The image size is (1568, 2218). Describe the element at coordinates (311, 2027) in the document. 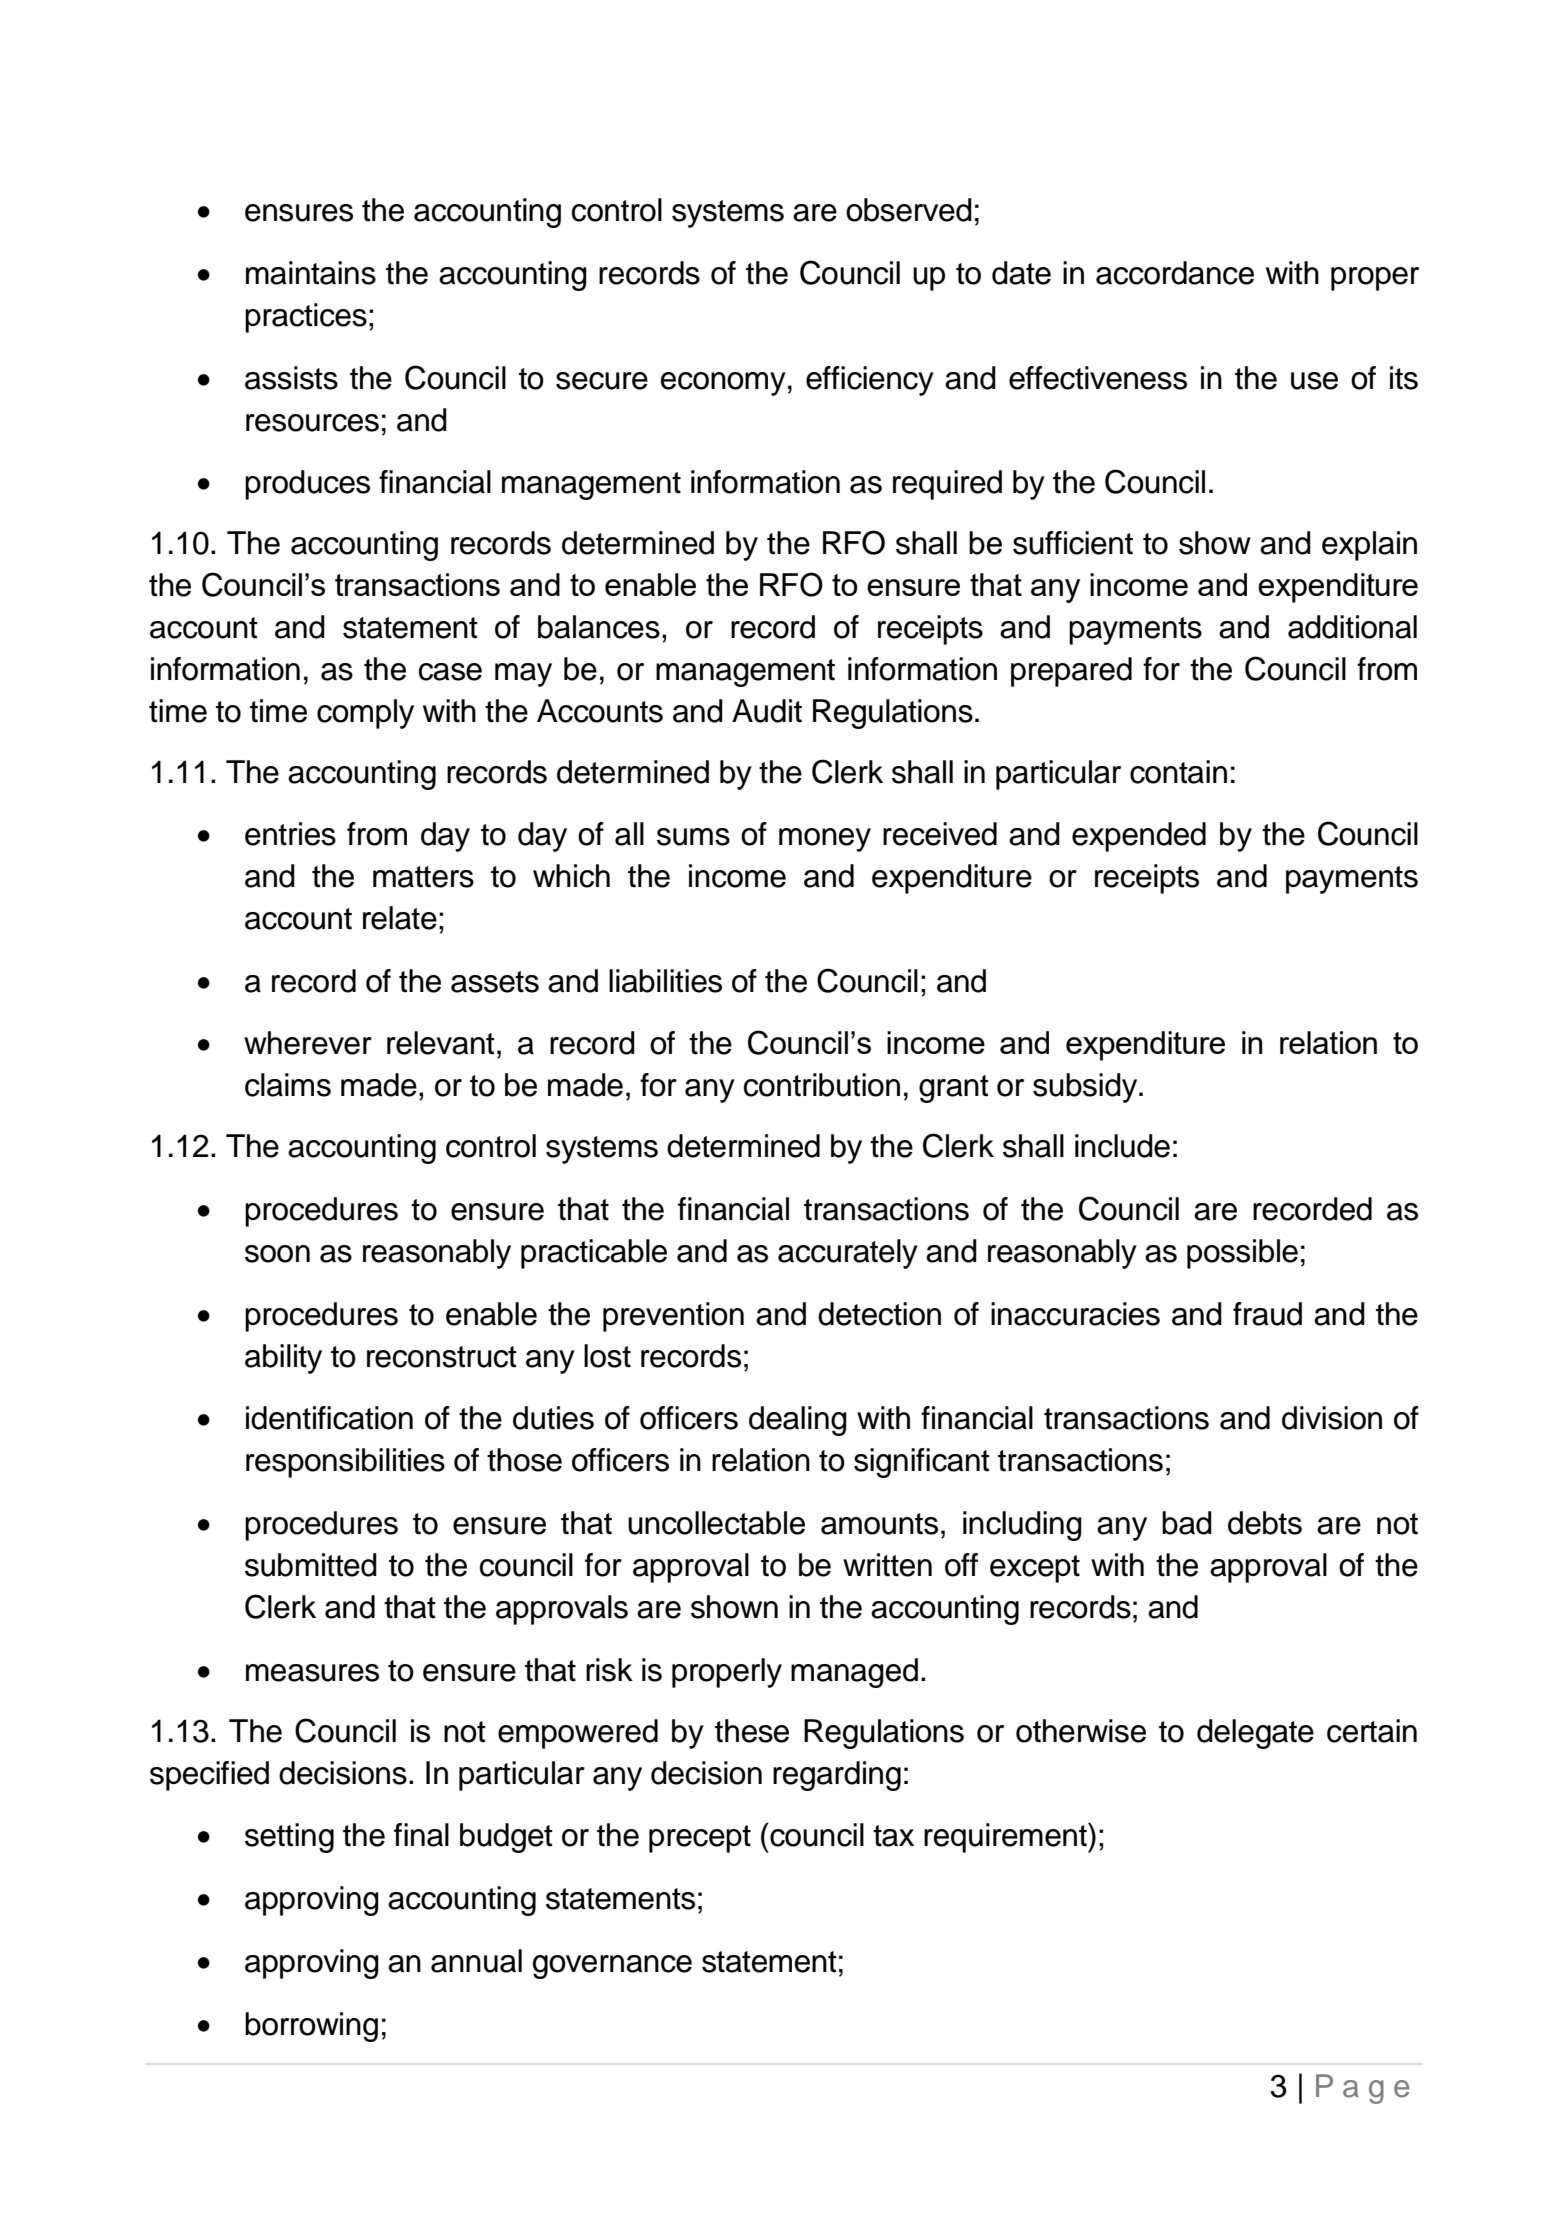

I see `borrowing` at that location.
